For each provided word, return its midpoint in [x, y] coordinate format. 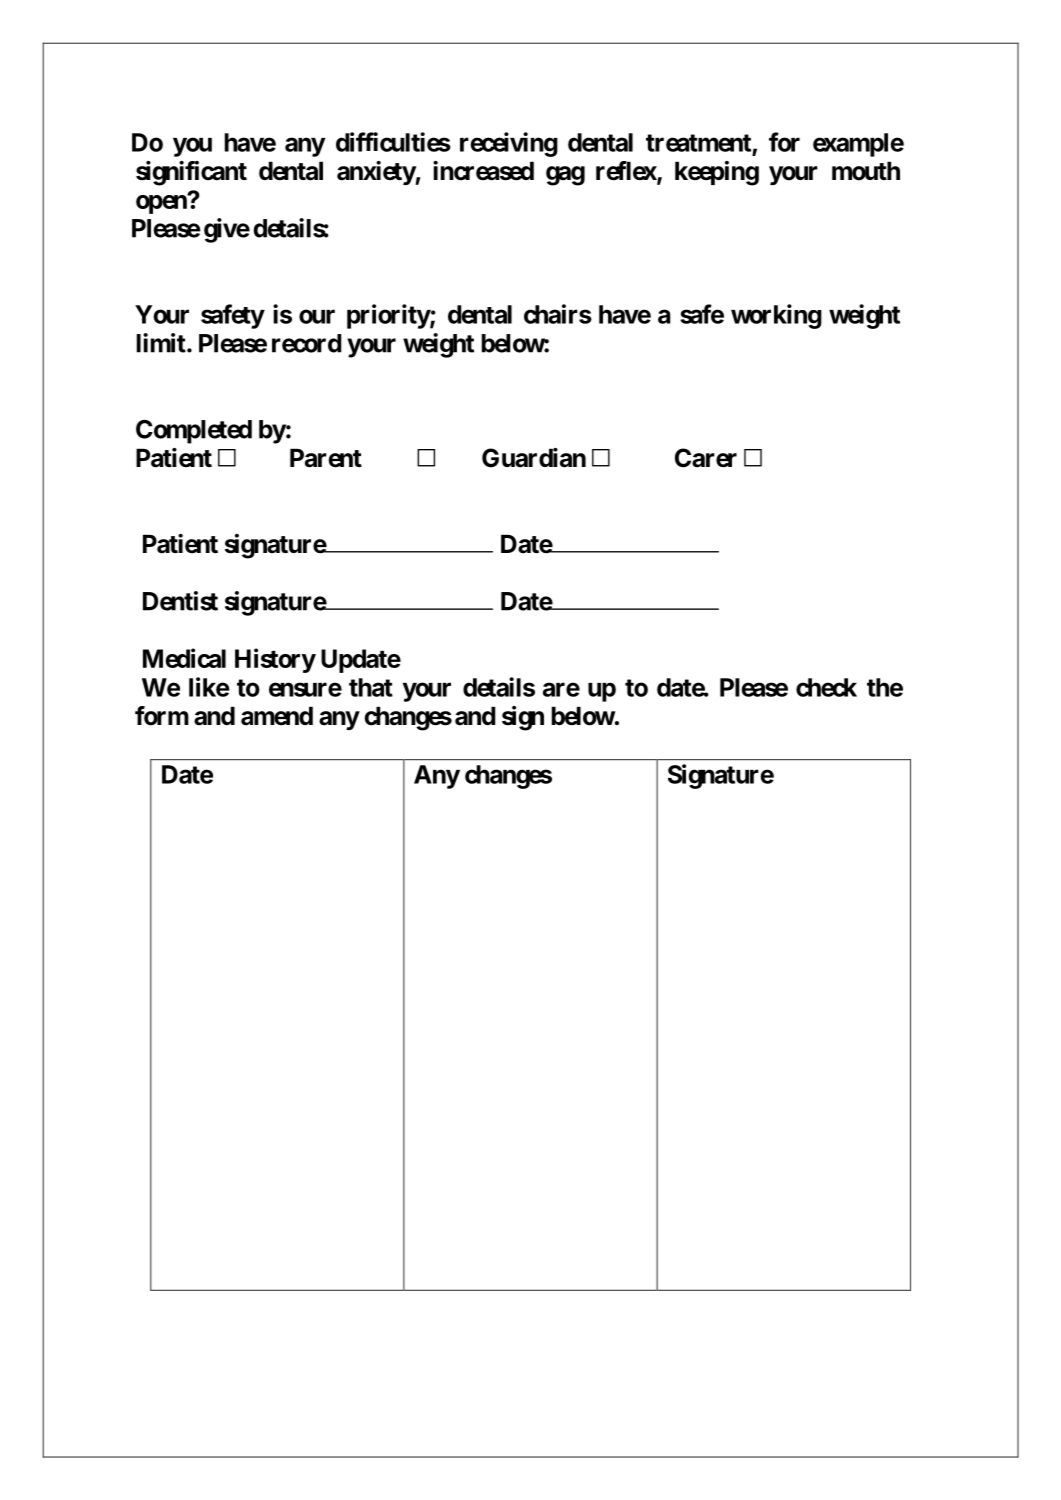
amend [277, 716]
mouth [866, 171]
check [826, 687]
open [162, 204]
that [371, 687]
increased [483, 171]
